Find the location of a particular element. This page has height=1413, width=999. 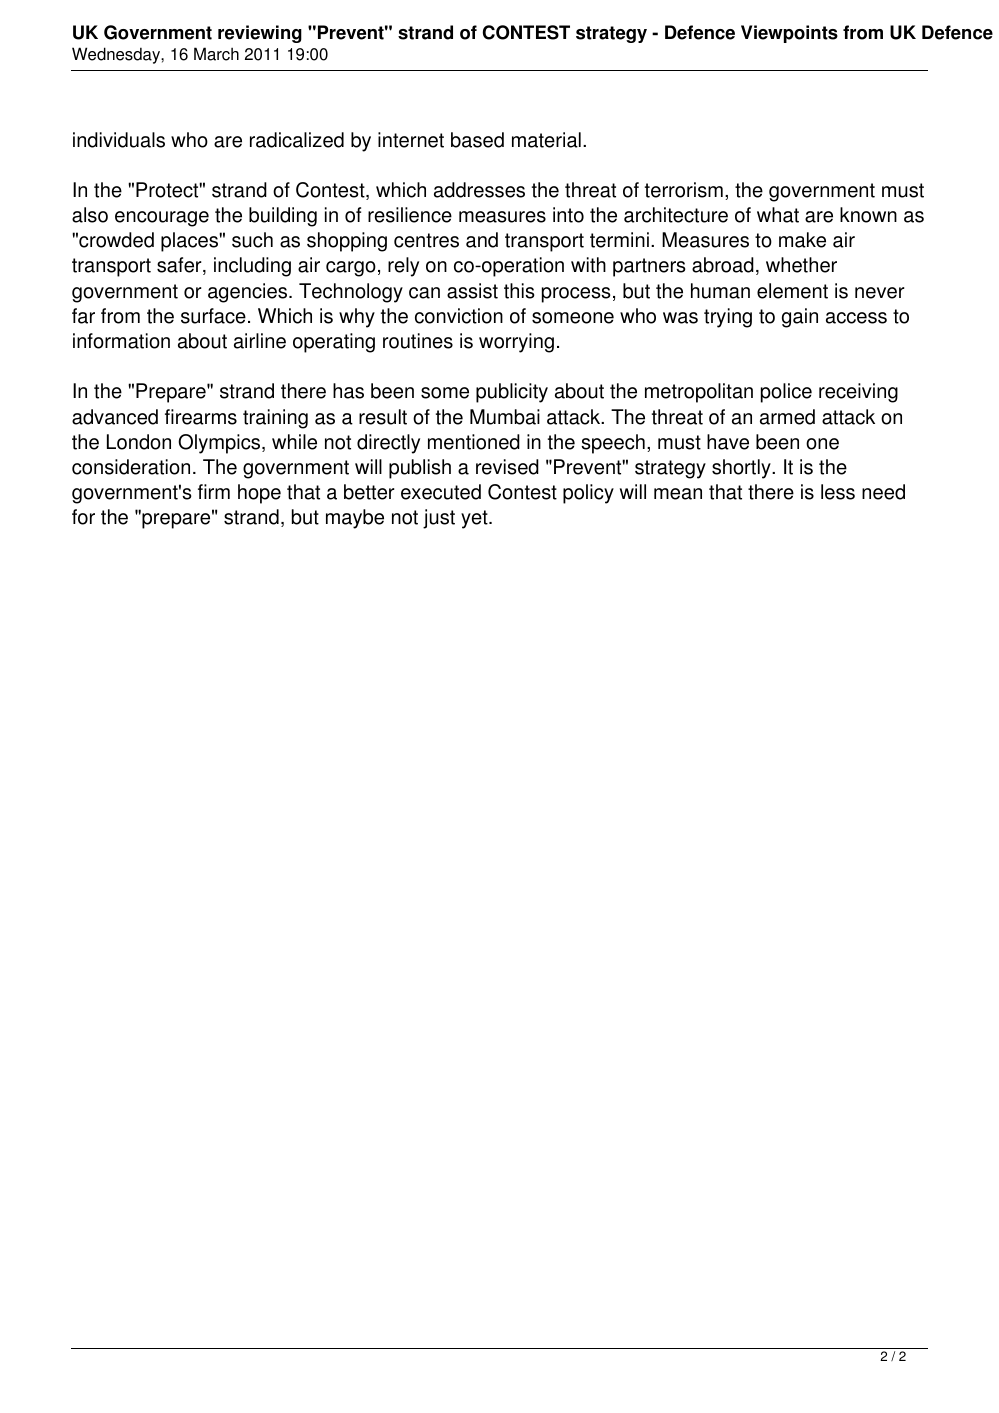

addresses is located at coordinates (479, 190).
